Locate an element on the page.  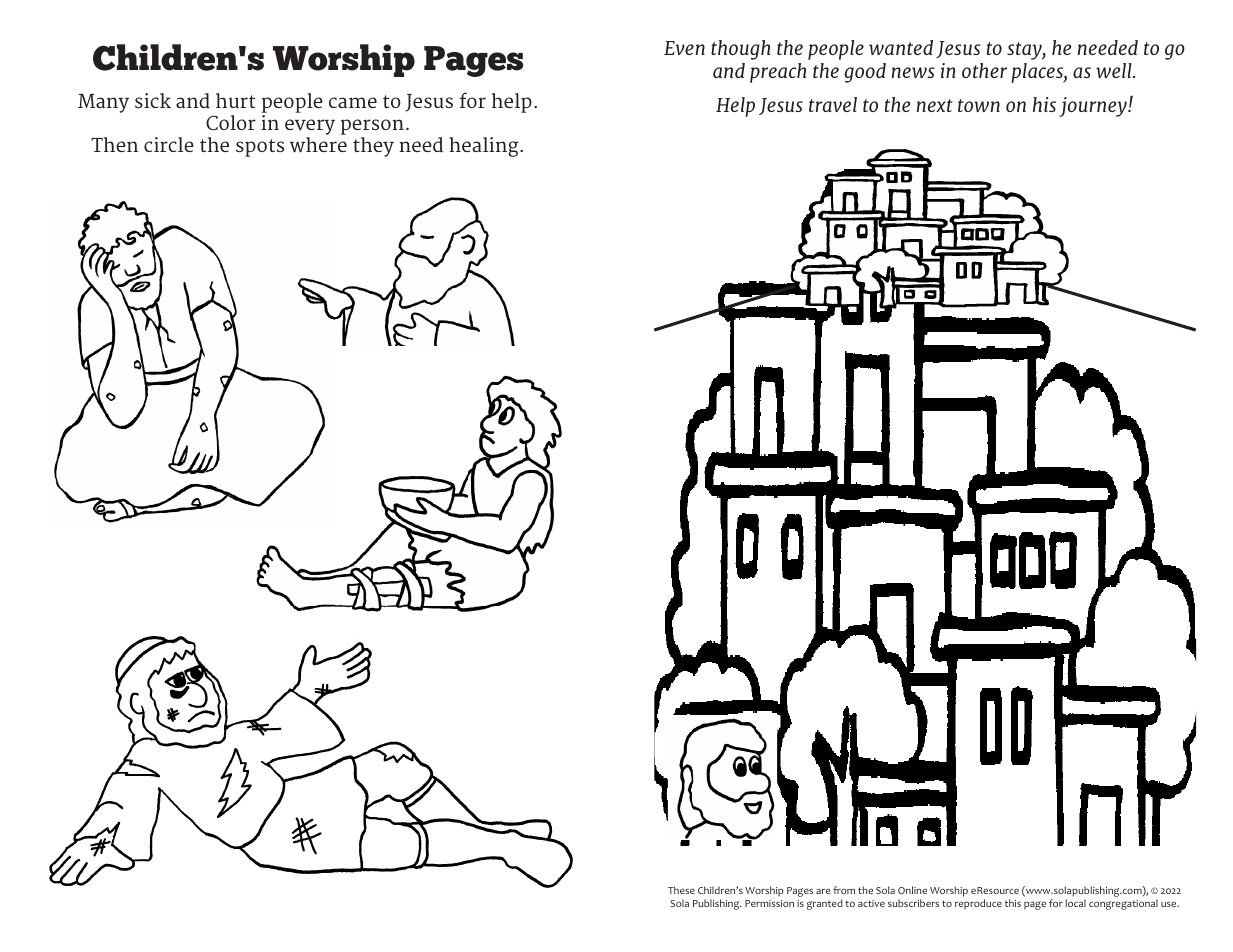
Even is located at coordinates (684, 48).
